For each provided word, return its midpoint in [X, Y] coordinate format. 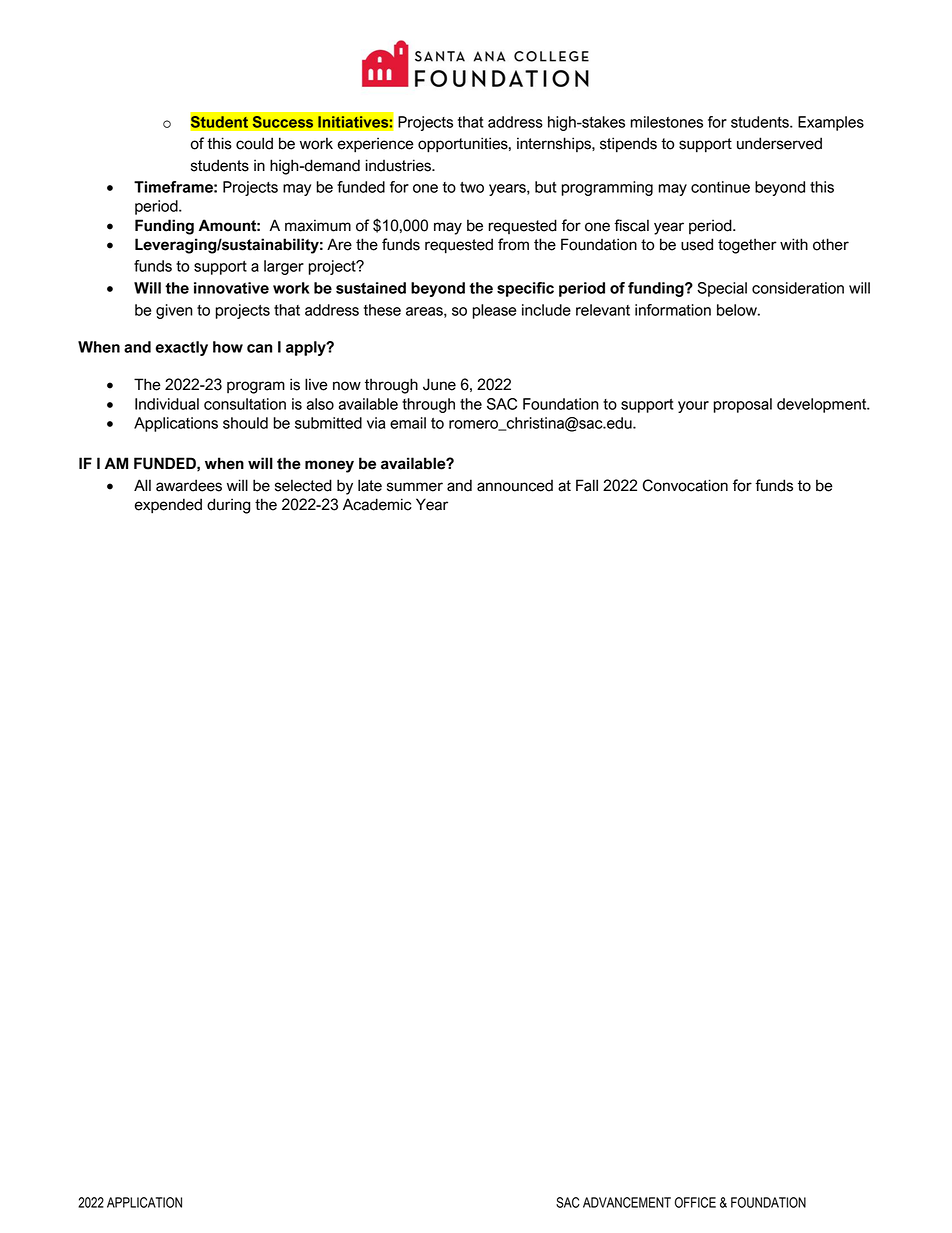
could [254, 143]
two [472, 187]
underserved [779, 143]
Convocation [685, 485]
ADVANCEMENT [627, 1202]
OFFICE [695, 1202]
